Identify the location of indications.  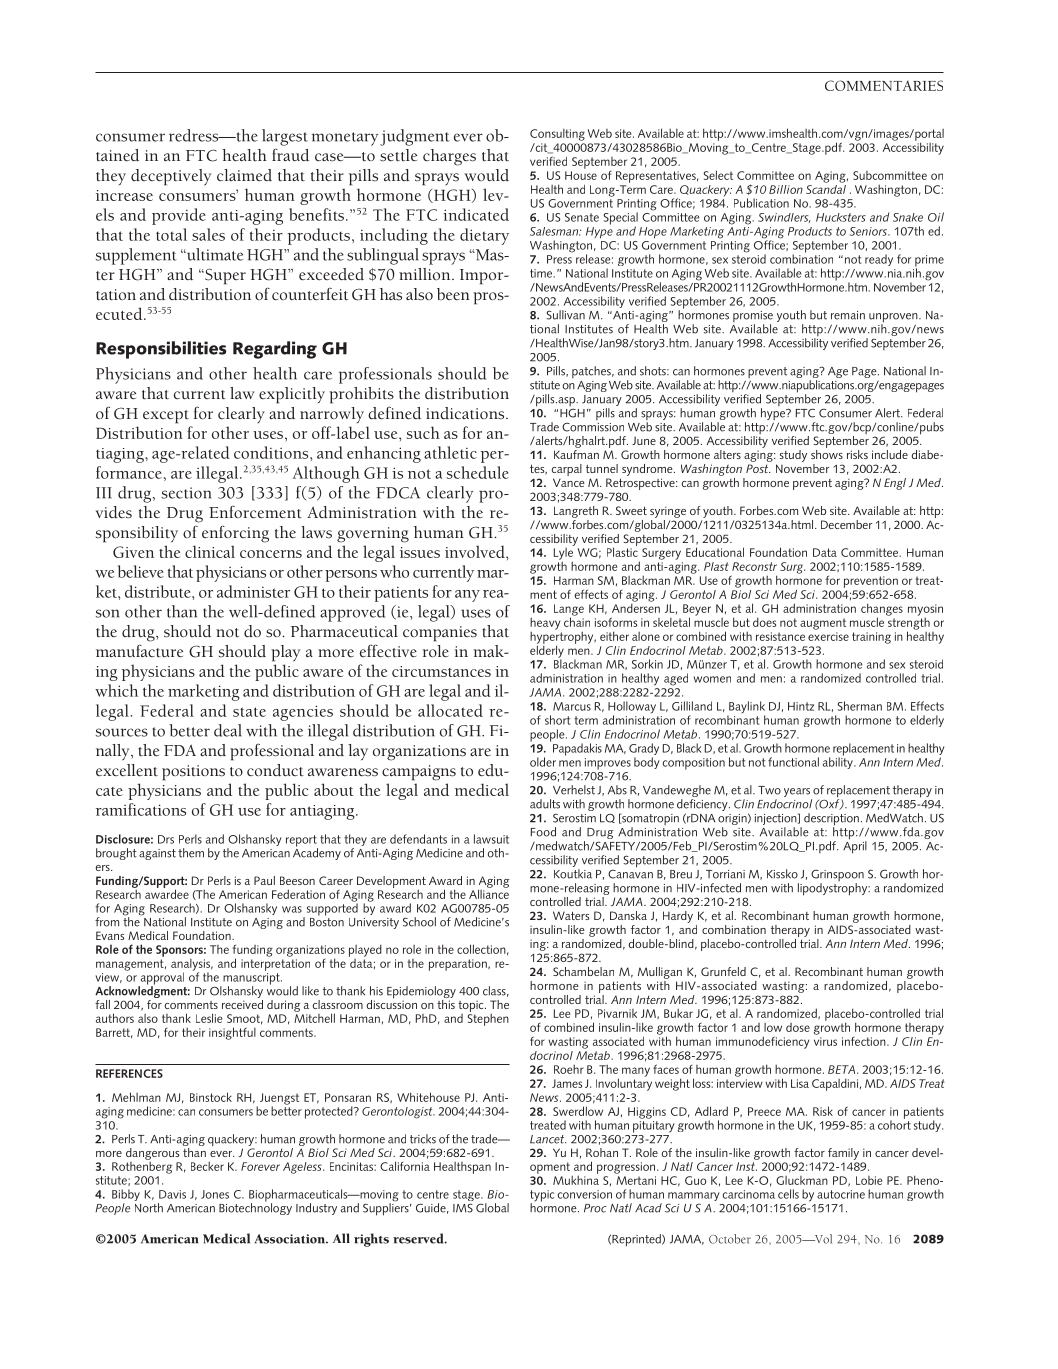
(466, 413).
